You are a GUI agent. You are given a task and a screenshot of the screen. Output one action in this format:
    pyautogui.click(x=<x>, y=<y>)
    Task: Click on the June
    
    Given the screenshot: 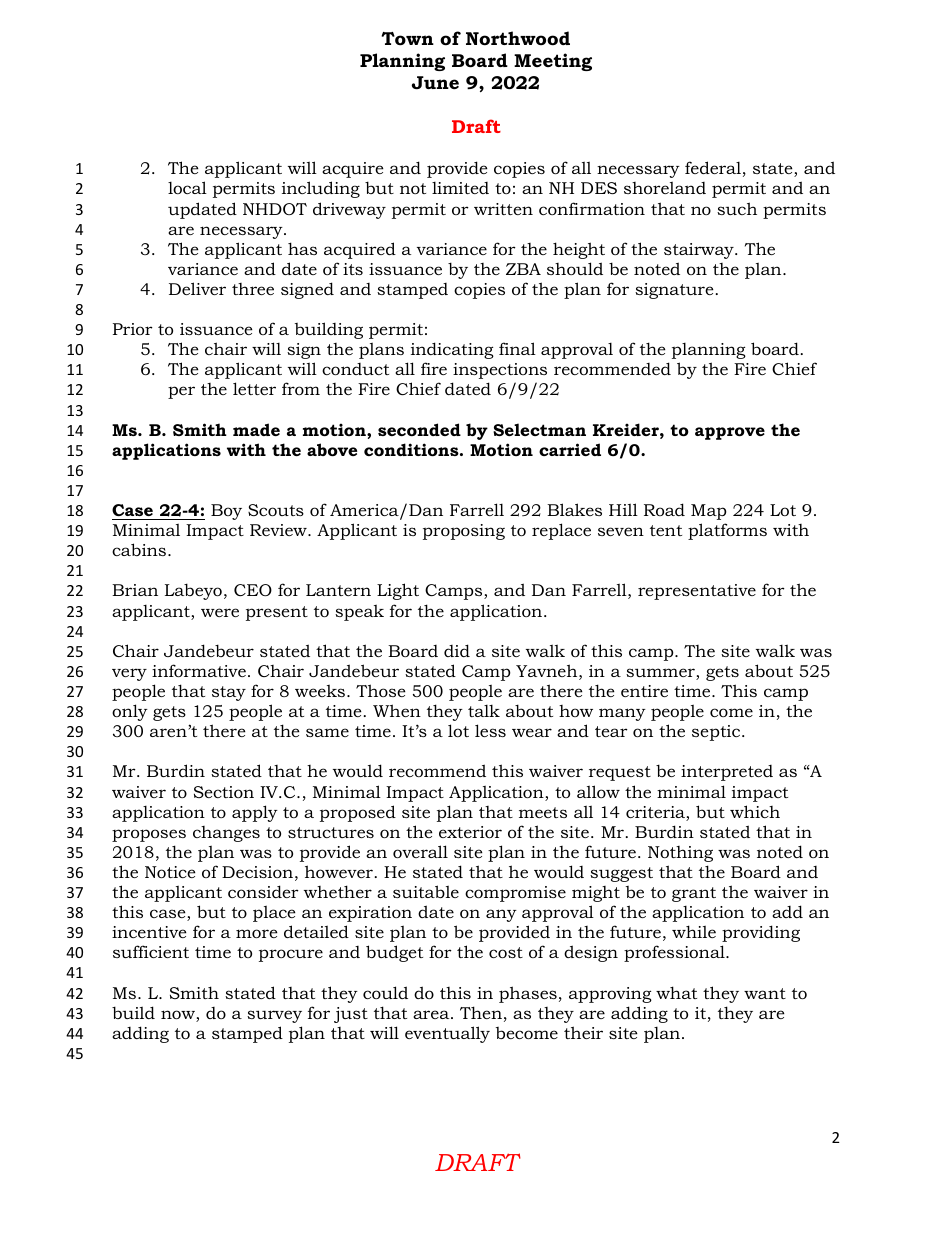 What is the action you would take?
    pyautogui.click(x=435, y=83)
